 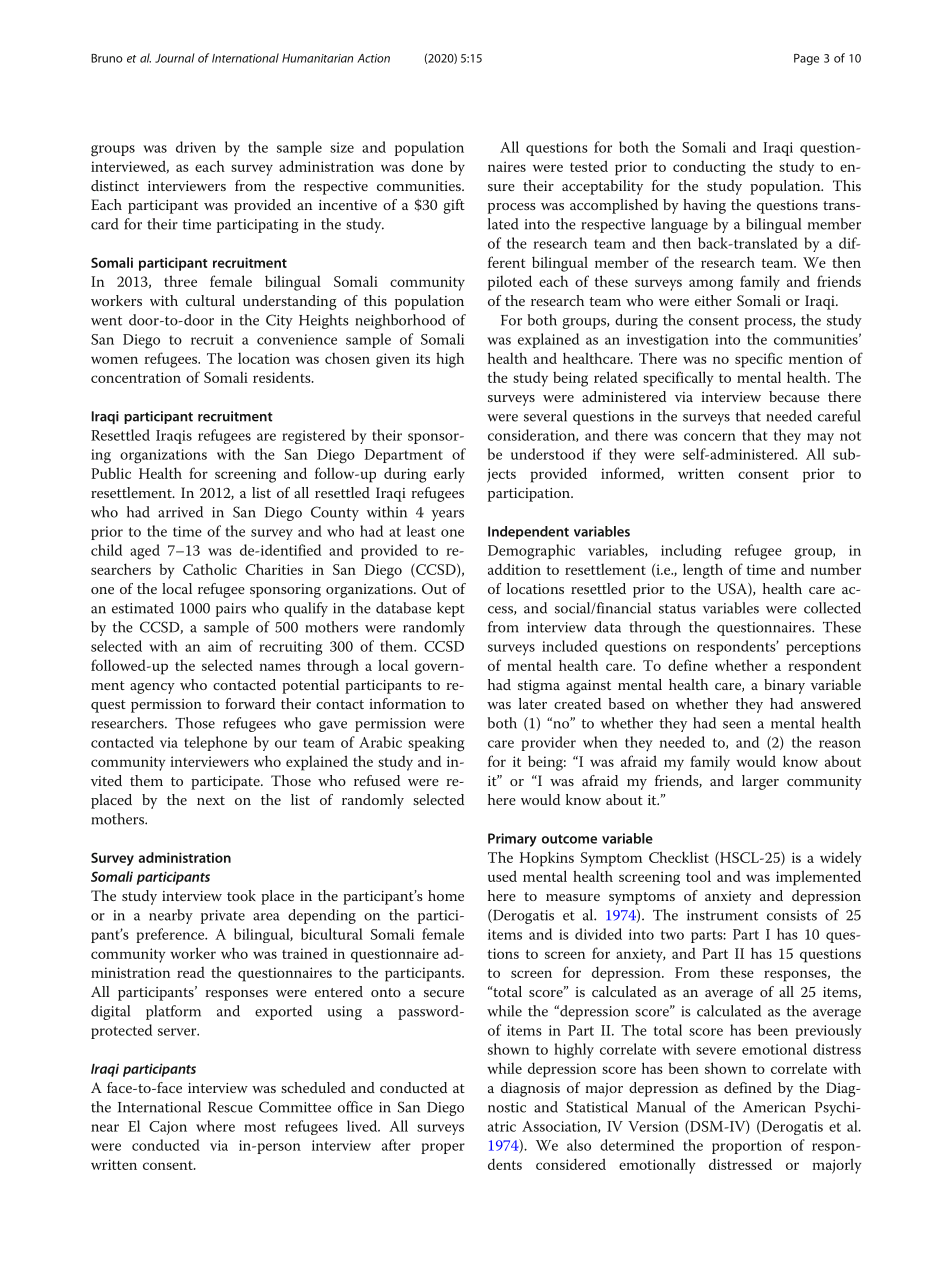 I want to click on larger, so click(x=760, y=782).
